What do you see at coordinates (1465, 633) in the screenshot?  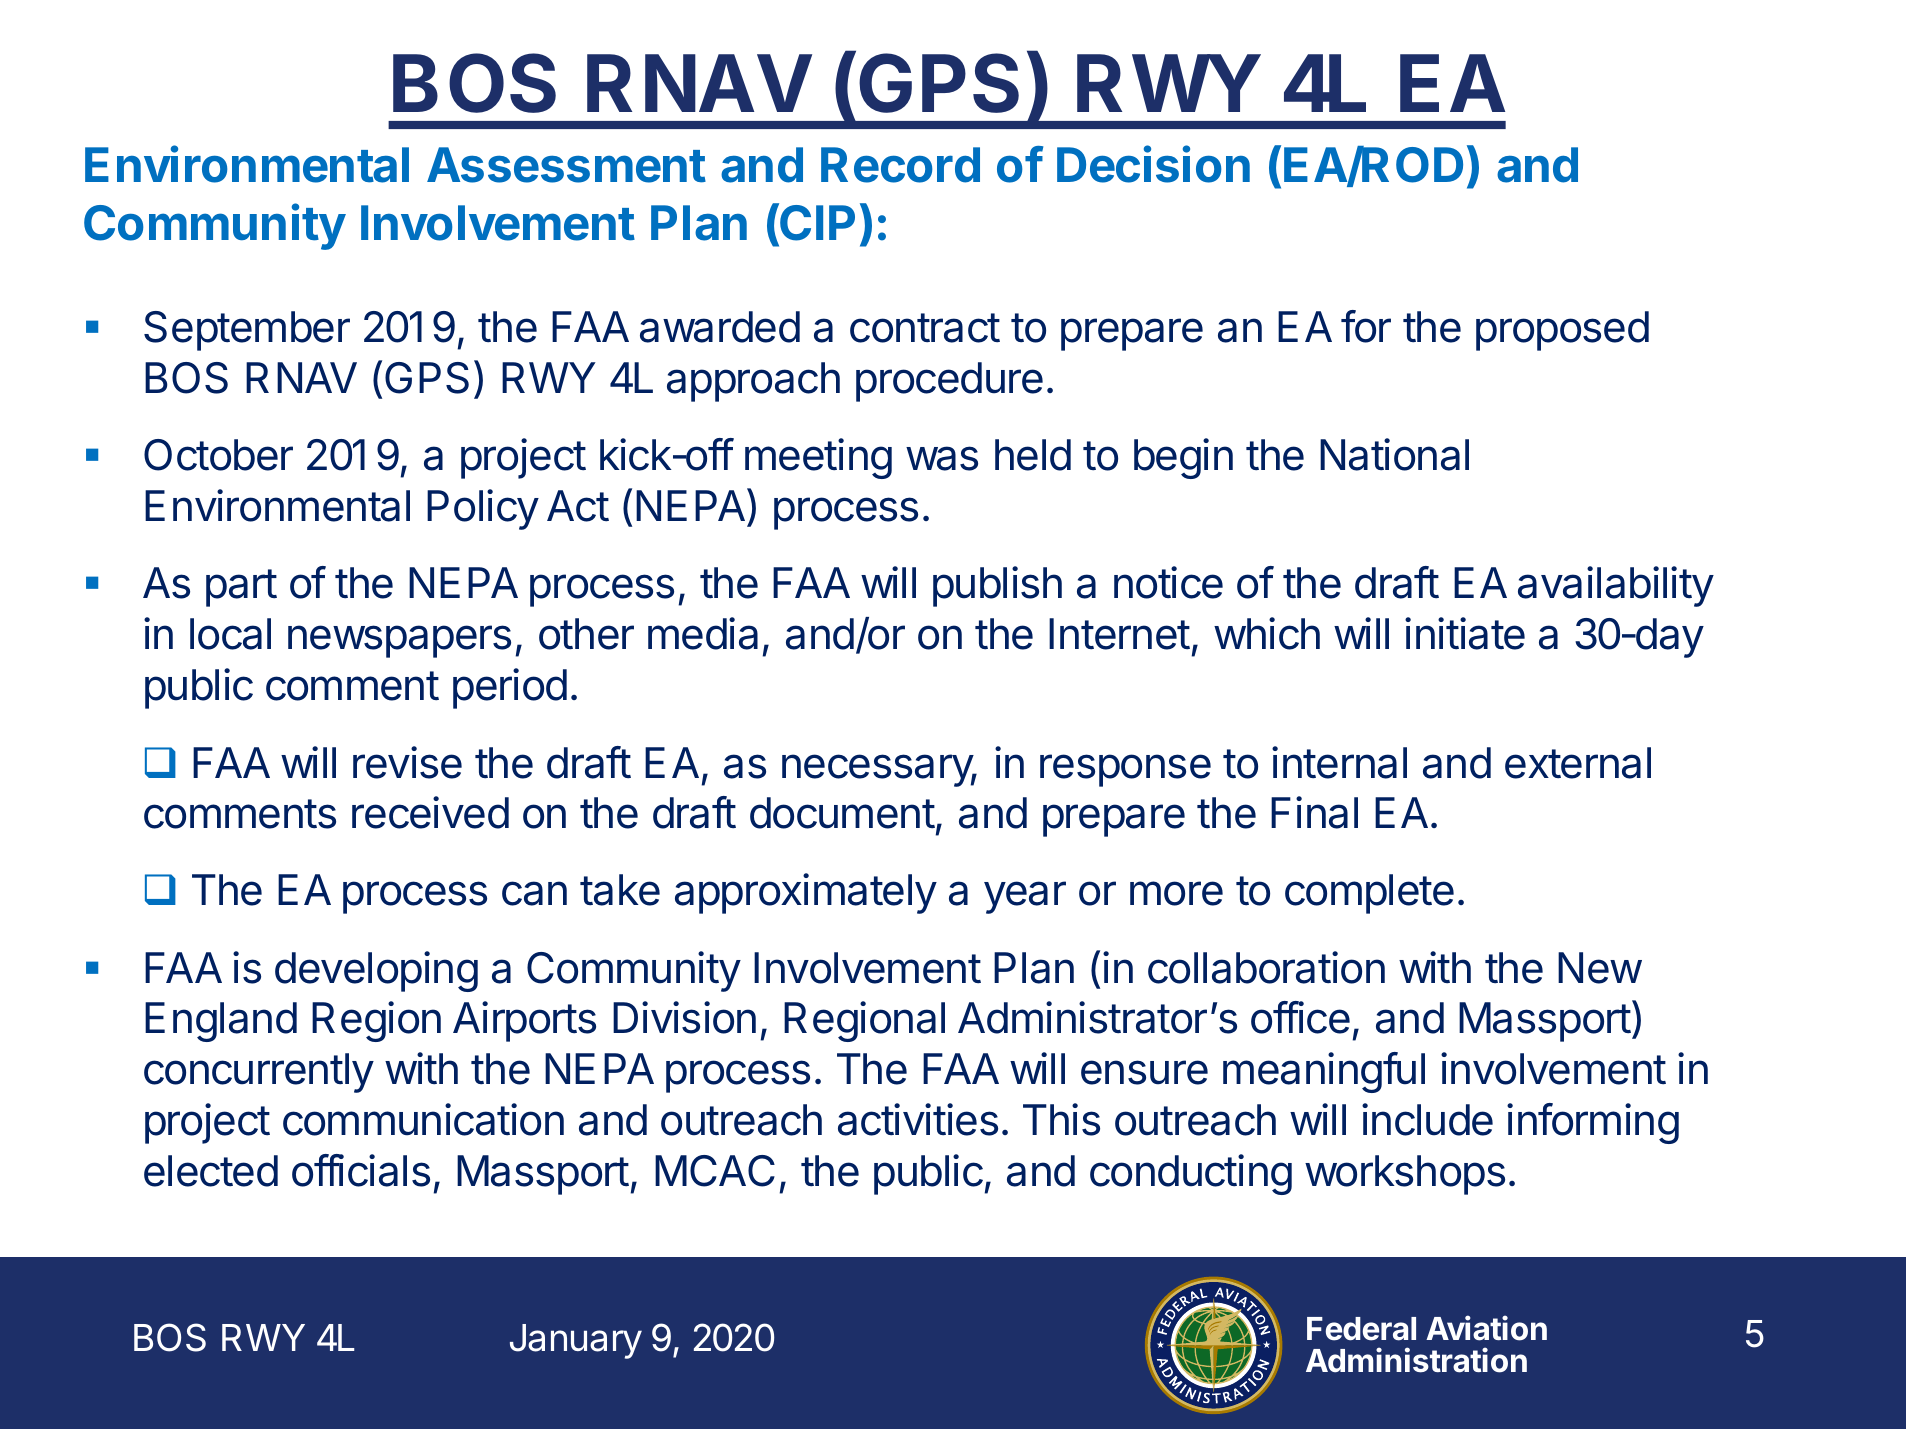 I see `initiate` at bounding box center [1465, 633].
